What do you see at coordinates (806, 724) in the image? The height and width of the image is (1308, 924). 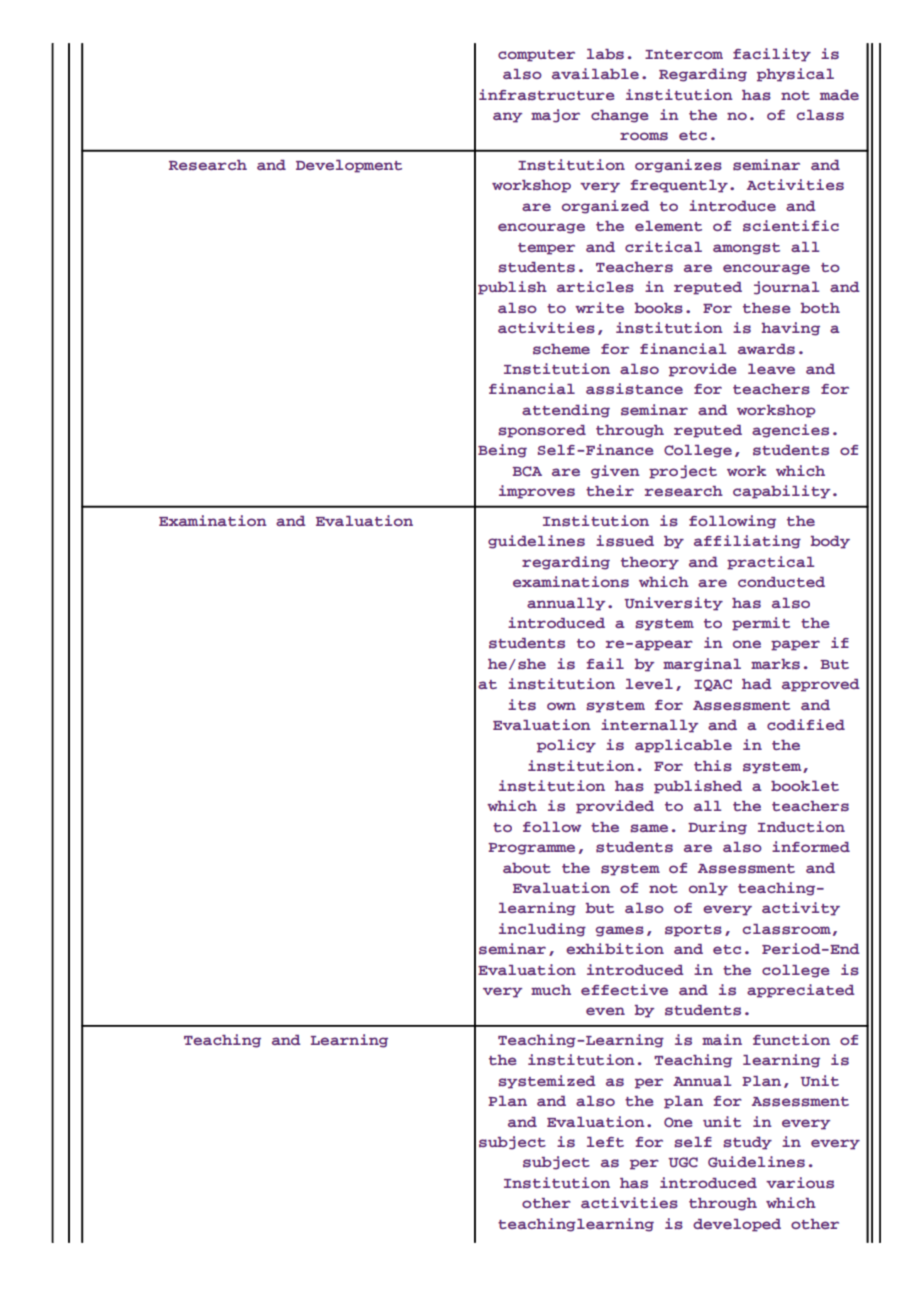 I see `codified` at bounding box center [806, 724].
